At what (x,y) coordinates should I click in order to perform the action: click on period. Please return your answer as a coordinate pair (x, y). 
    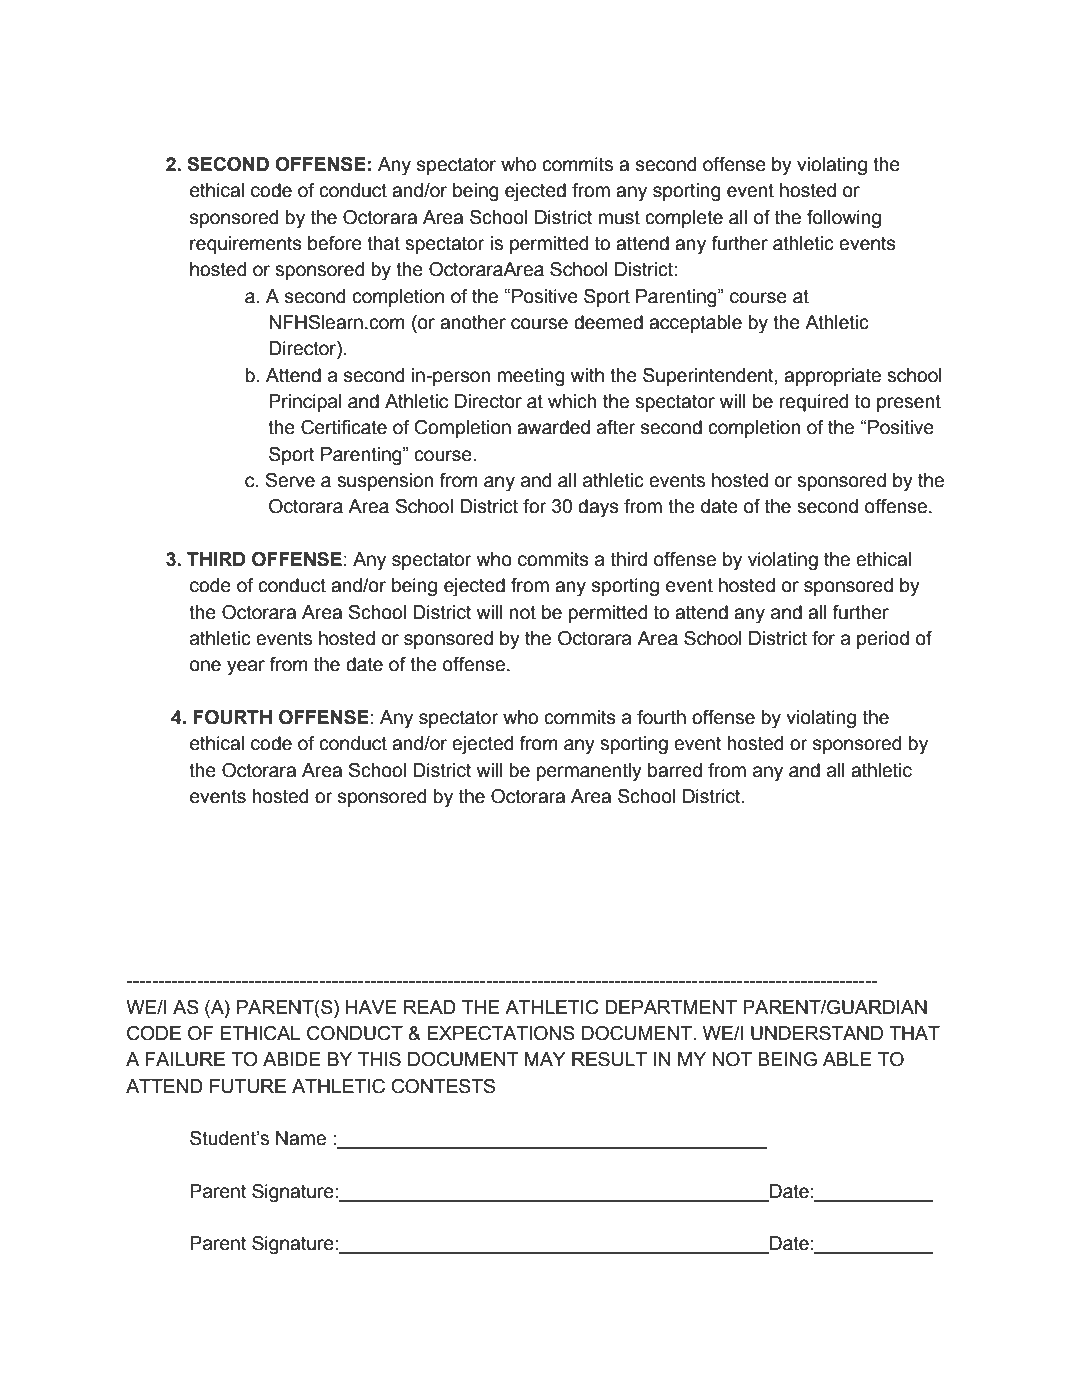
    Looking at the image, I should click on (883, 640).
